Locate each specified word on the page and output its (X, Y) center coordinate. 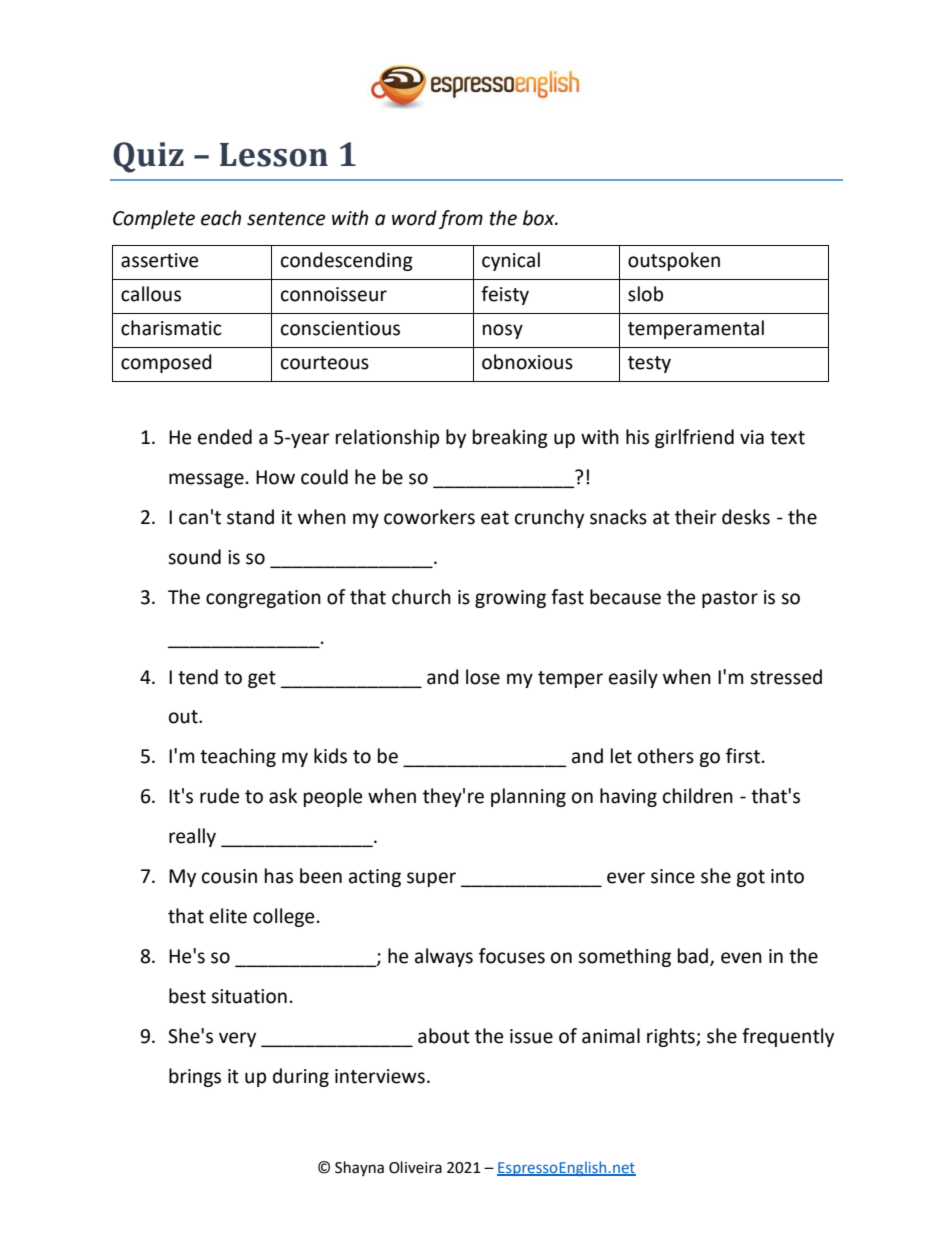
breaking (510, 438)
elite (228, 916)
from (461, 219)
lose (483, 677)
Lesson (274, 155)
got (750, 878)
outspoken (674, 261)
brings (195, 1077)
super (431, 879)
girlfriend (694, 438)
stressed (786, 677)
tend (198, 677)
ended (225, 437)
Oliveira (415, 1167)
